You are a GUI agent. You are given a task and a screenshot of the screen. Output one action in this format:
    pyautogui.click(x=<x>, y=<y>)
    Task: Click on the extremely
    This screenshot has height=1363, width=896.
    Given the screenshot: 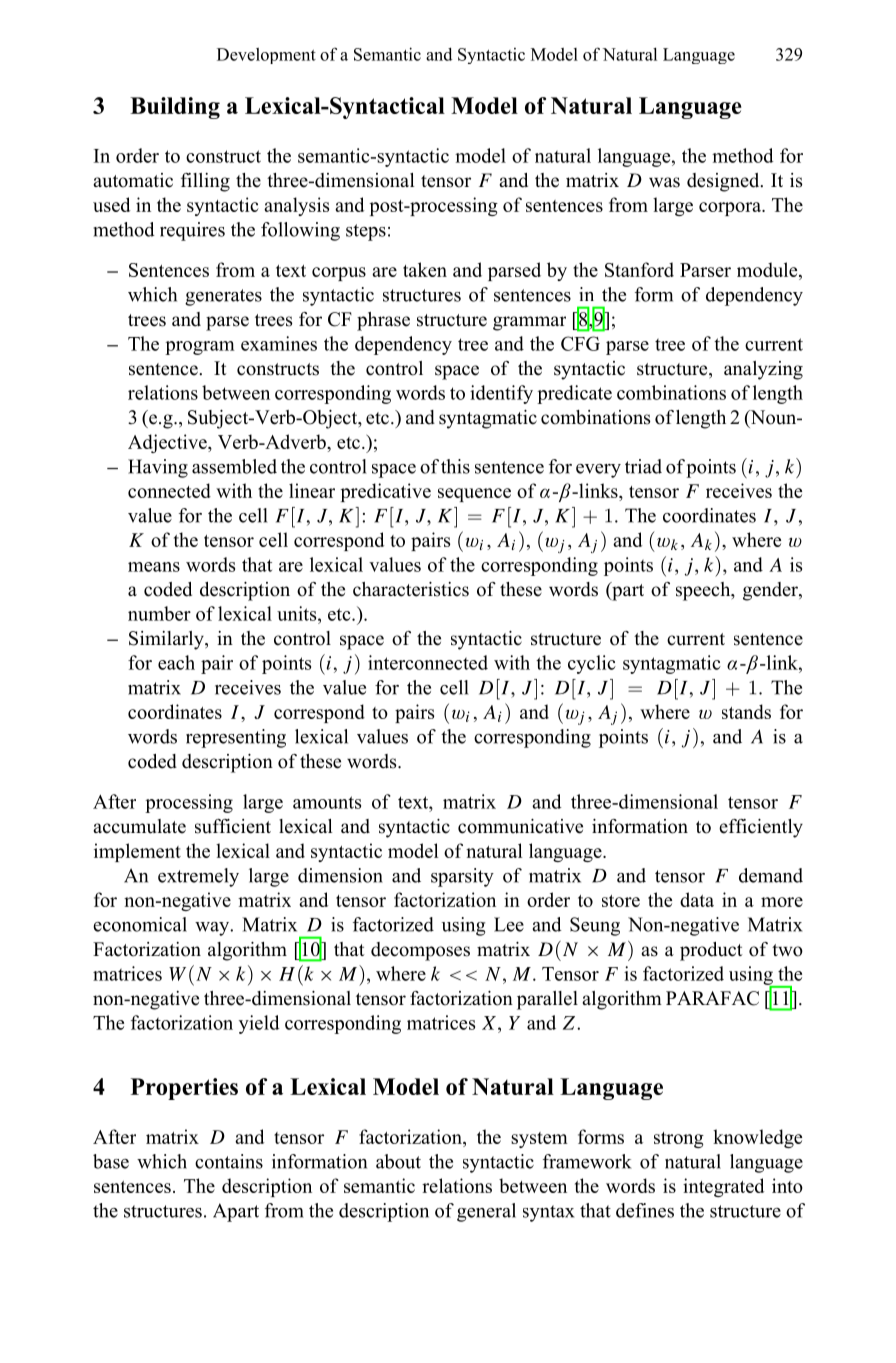 What is the action you would take?
    pyautogui.click(x=198, y=877)
